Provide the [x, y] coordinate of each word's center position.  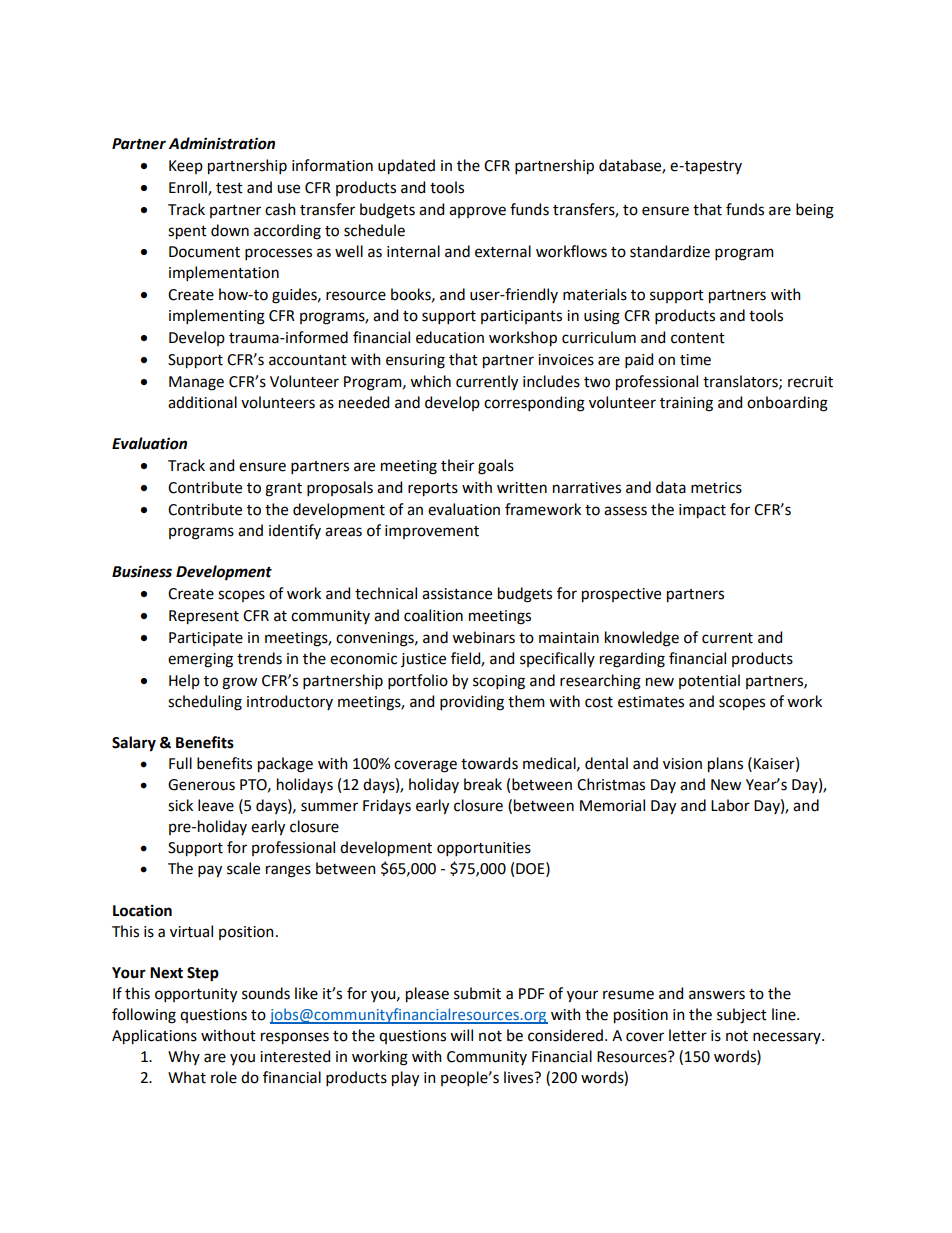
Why [184, 1057]
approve [477, 212]
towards [489, 763]
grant [283, 490]
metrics [716, 488]
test [229, 188]
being [815, 211]
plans [725, 765]
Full [180, 763]
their [457, 465]
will [461, 1035]
